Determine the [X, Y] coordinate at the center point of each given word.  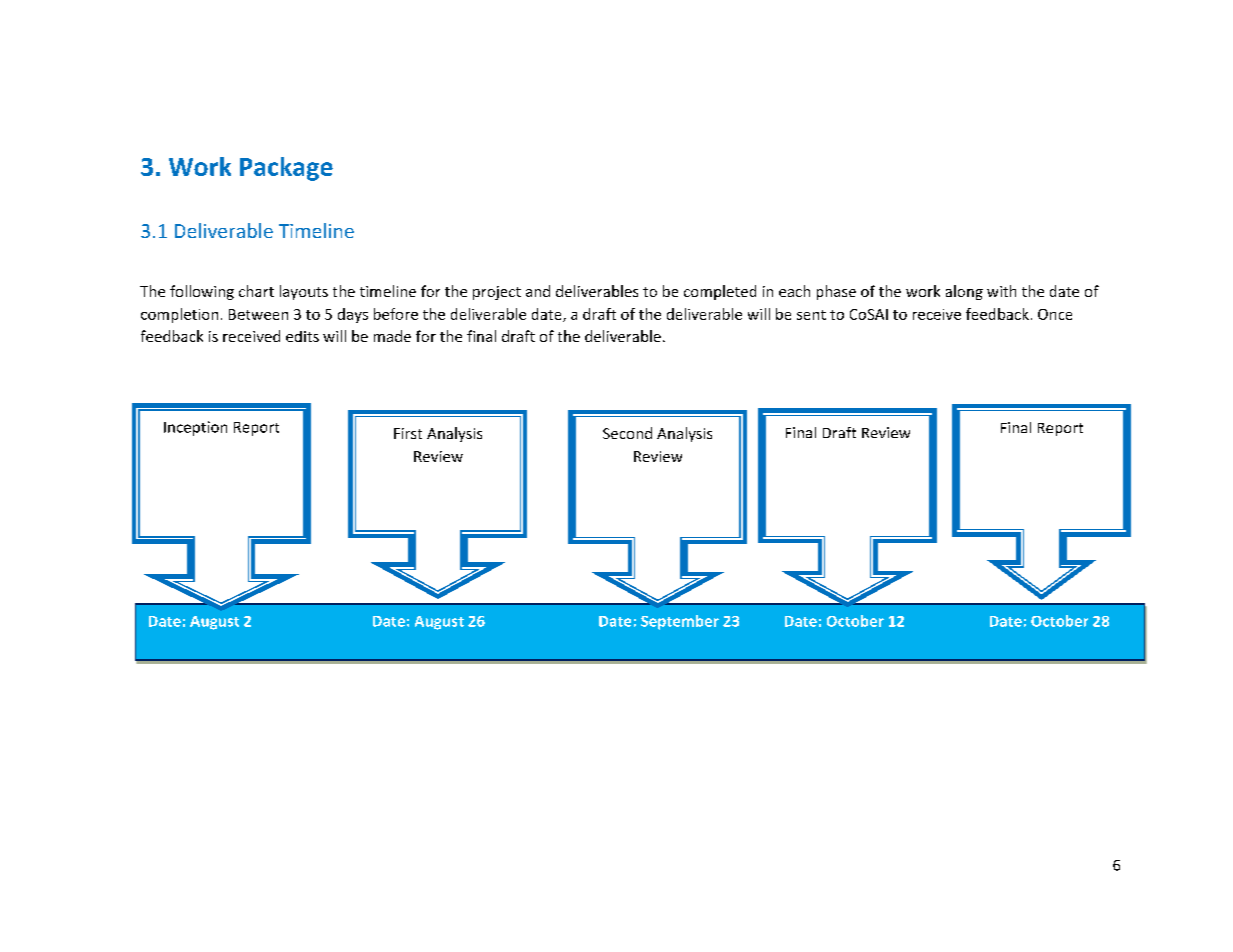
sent [811, 315]
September [680, 622]
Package [286, 169]
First [408, 433]
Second [627, 433]
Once [1055, 314]
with [1001, 291]
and [538, 291]
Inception [195, 428]
